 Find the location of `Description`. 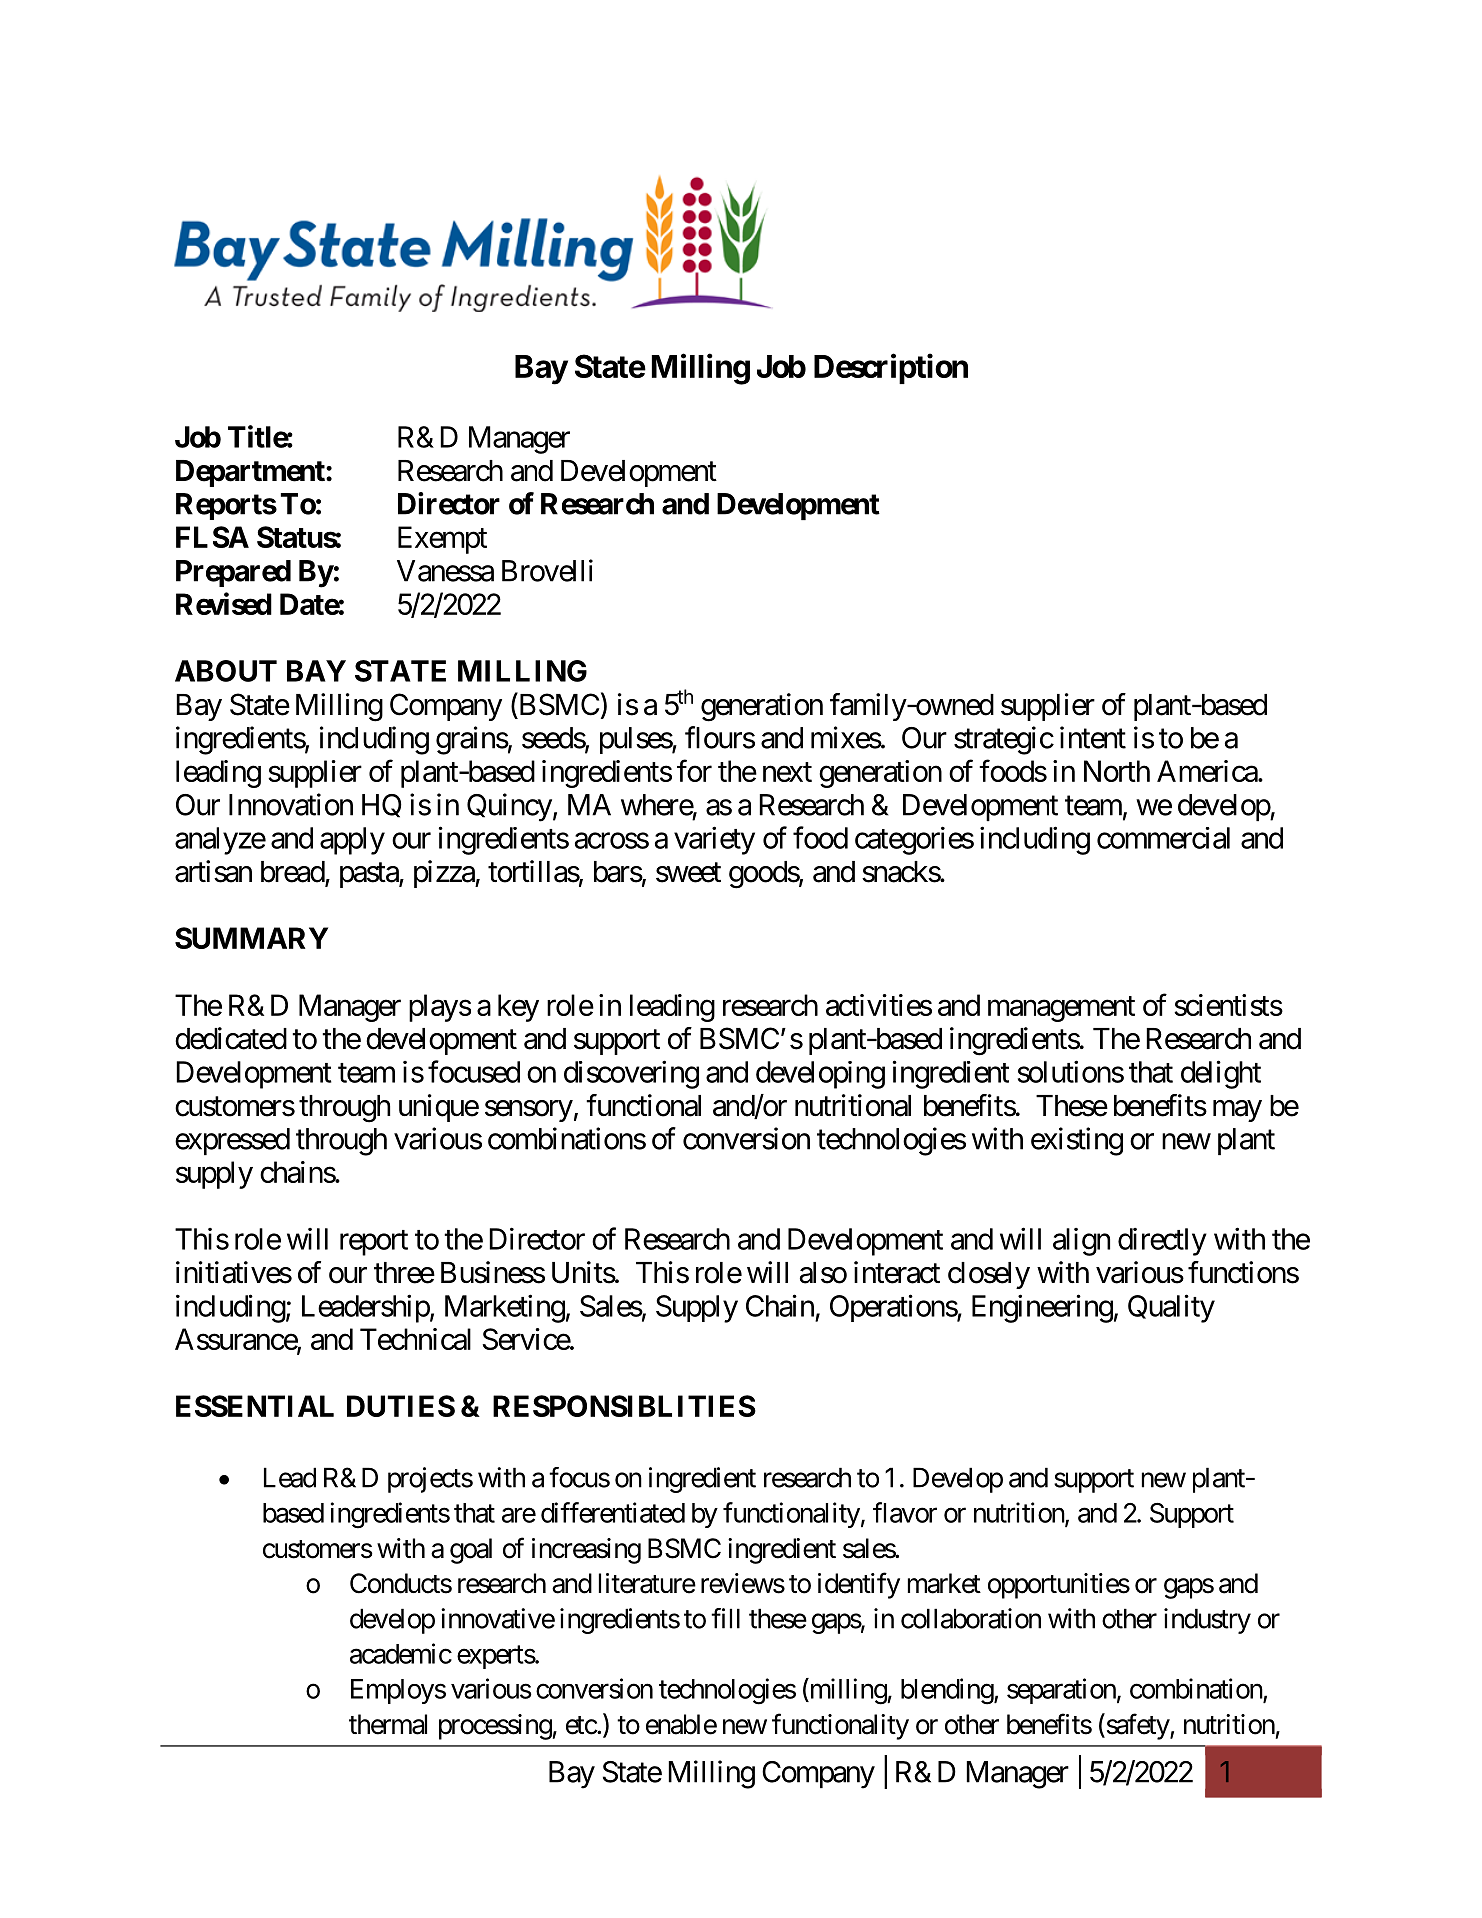

Description is located at coordinates (891, 369).
